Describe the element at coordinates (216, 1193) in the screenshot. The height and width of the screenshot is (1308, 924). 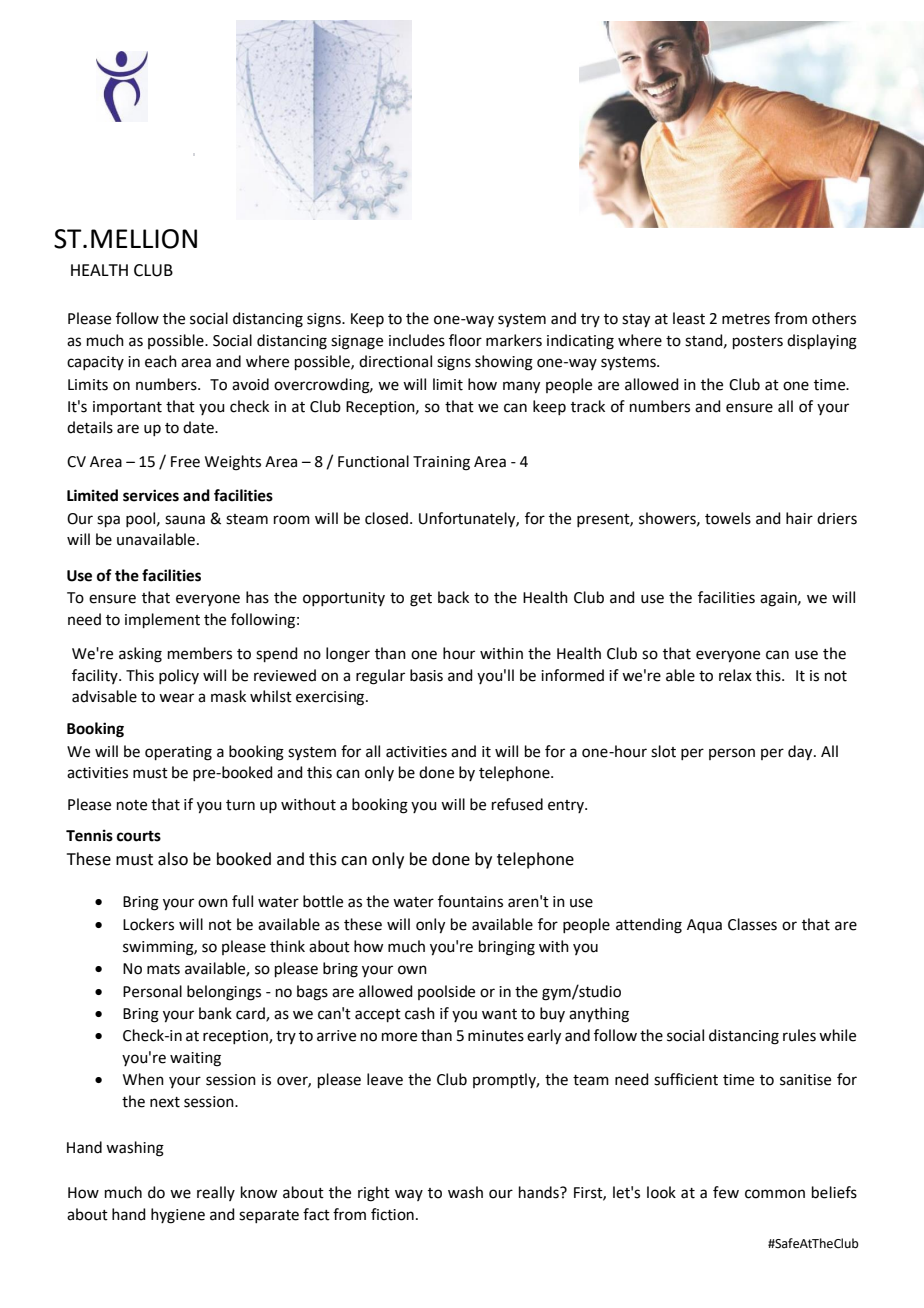
I see `really` at that location.
